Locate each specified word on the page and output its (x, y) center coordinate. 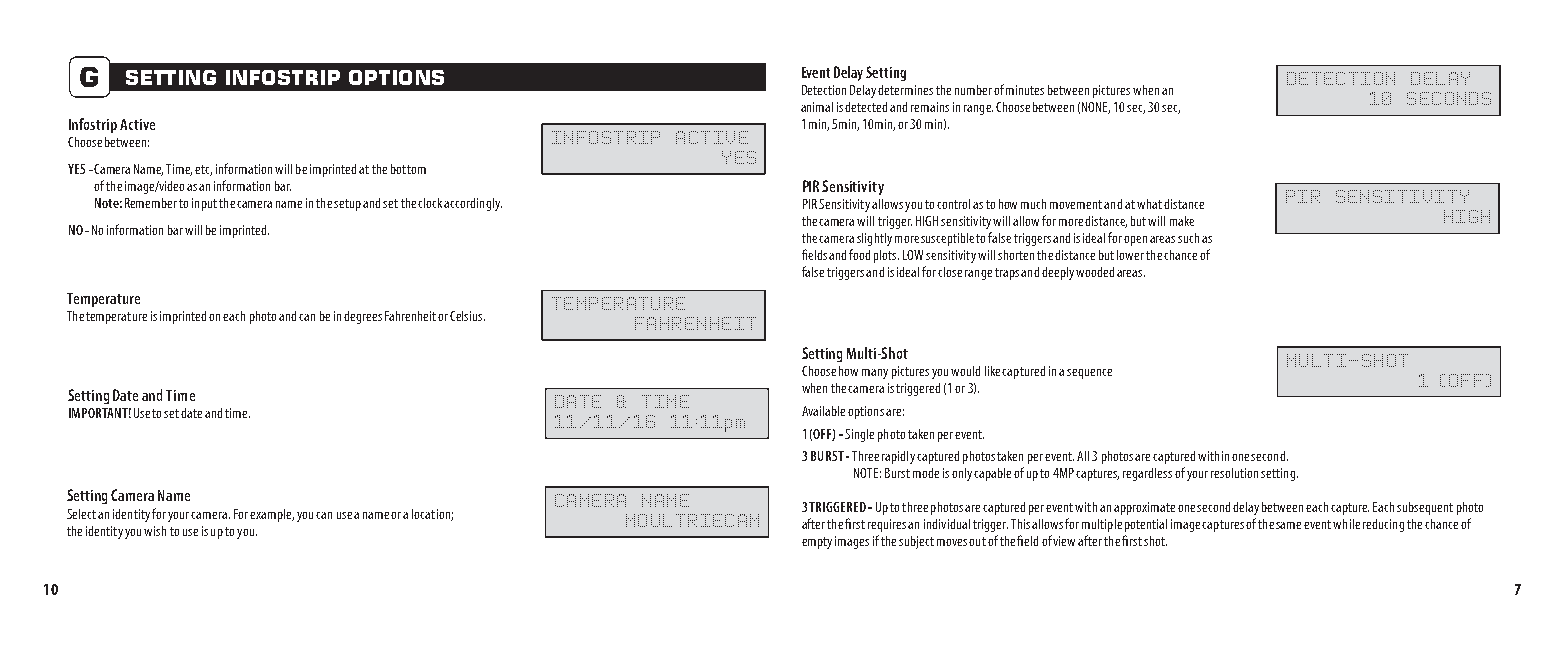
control (953, 204)
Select (81, 514)
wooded (1095, 272)
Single (859, 435)
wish (155, 531)
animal (817, 107)
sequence (1089, 374)
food (859, 254)
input (204, 204)
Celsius (467, 316)
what (1149, 204)
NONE (1096, 108)
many (875, 374)
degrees (363, 317)
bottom (408, 169)
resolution (1234, 473)
